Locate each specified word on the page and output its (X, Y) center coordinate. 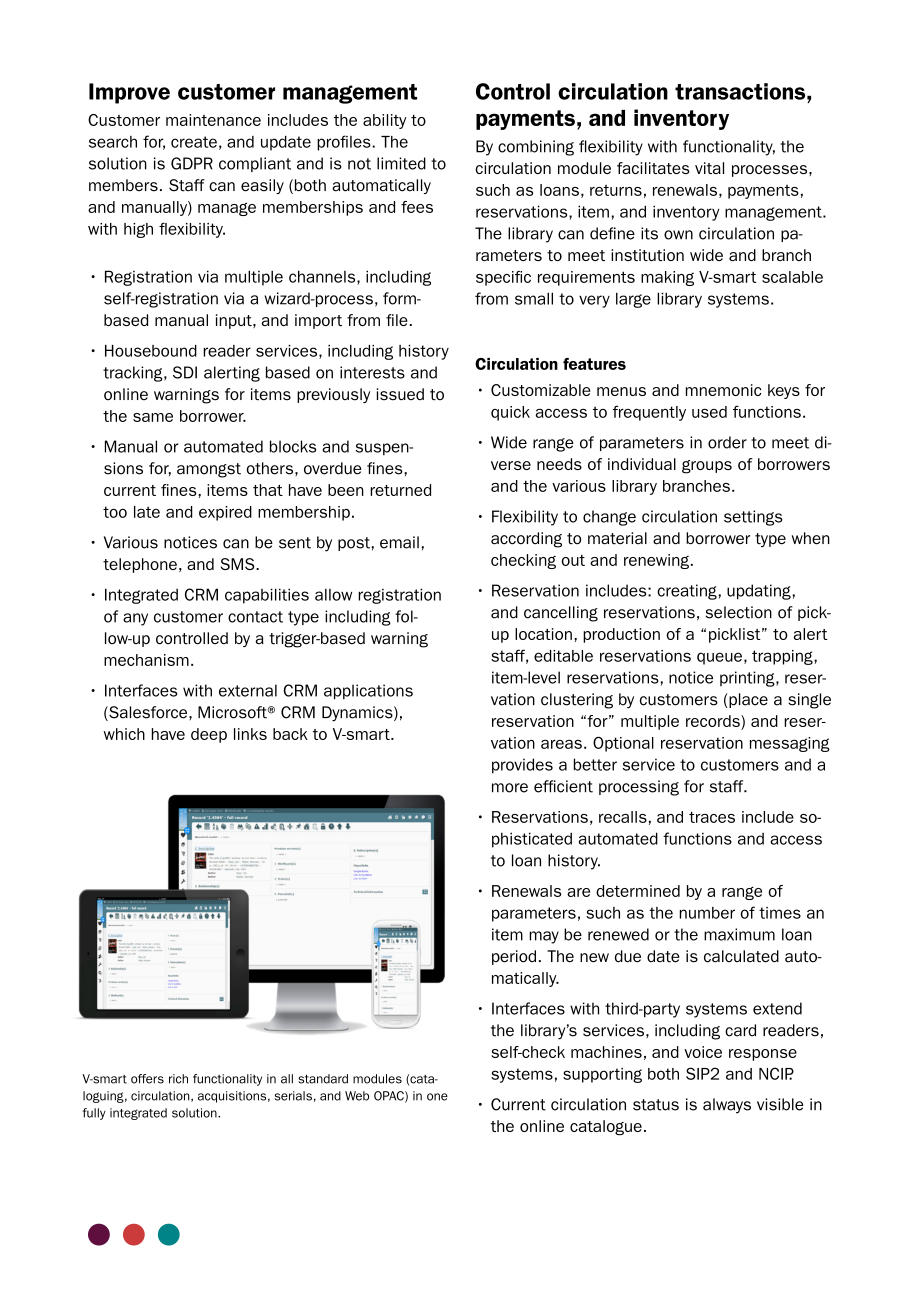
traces (712, 817)
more (510, 788)
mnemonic (723, 390)
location (543, 634)
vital (709, 168)
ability (385, 121)
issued (400, 394)
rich (178, 1079)
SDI (185, 372)
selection (739, 612)
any (135, 619)
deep (209, 735)
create (194, 142)
